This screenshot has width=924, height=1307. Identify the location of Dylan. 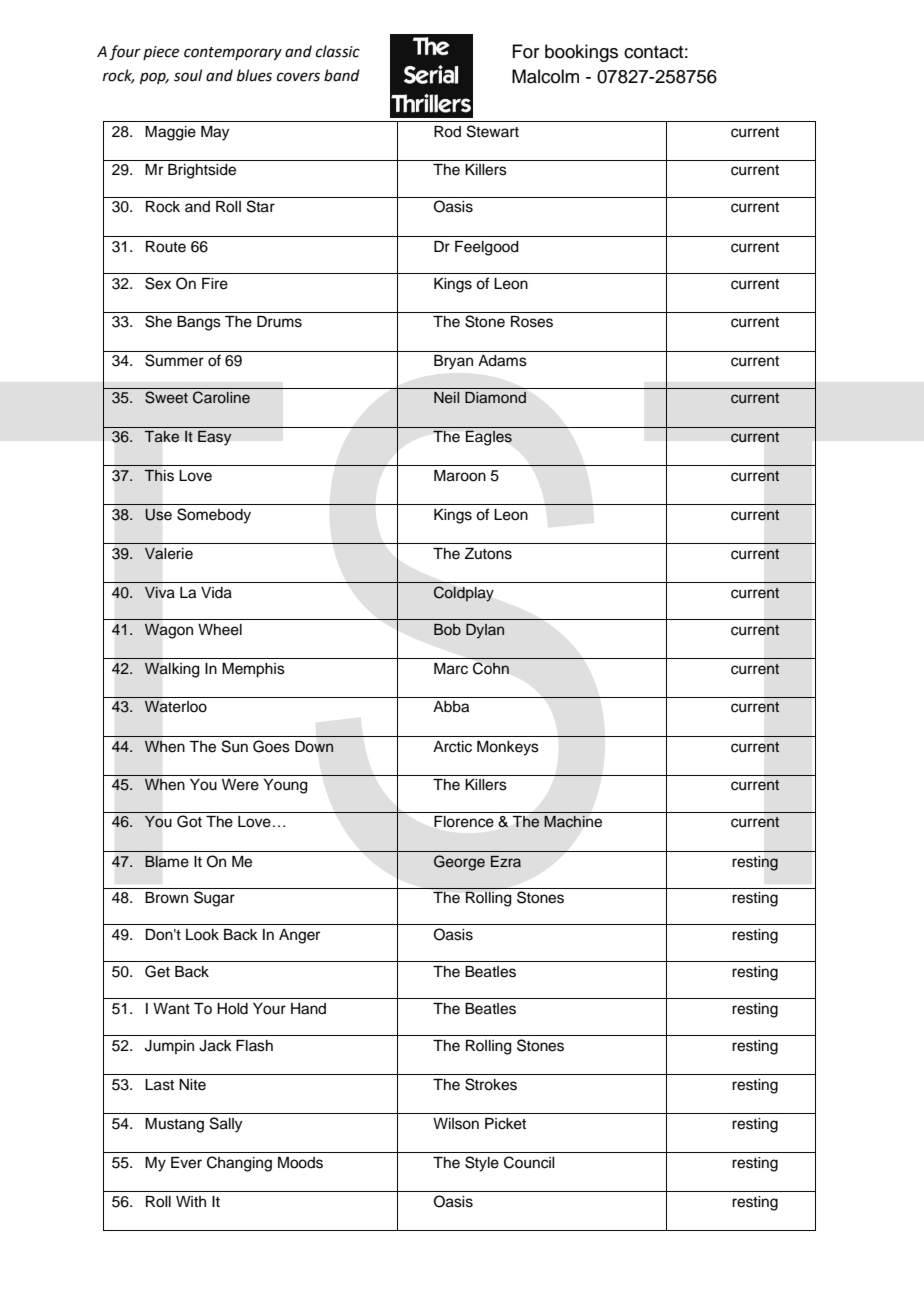
(485, 631).
